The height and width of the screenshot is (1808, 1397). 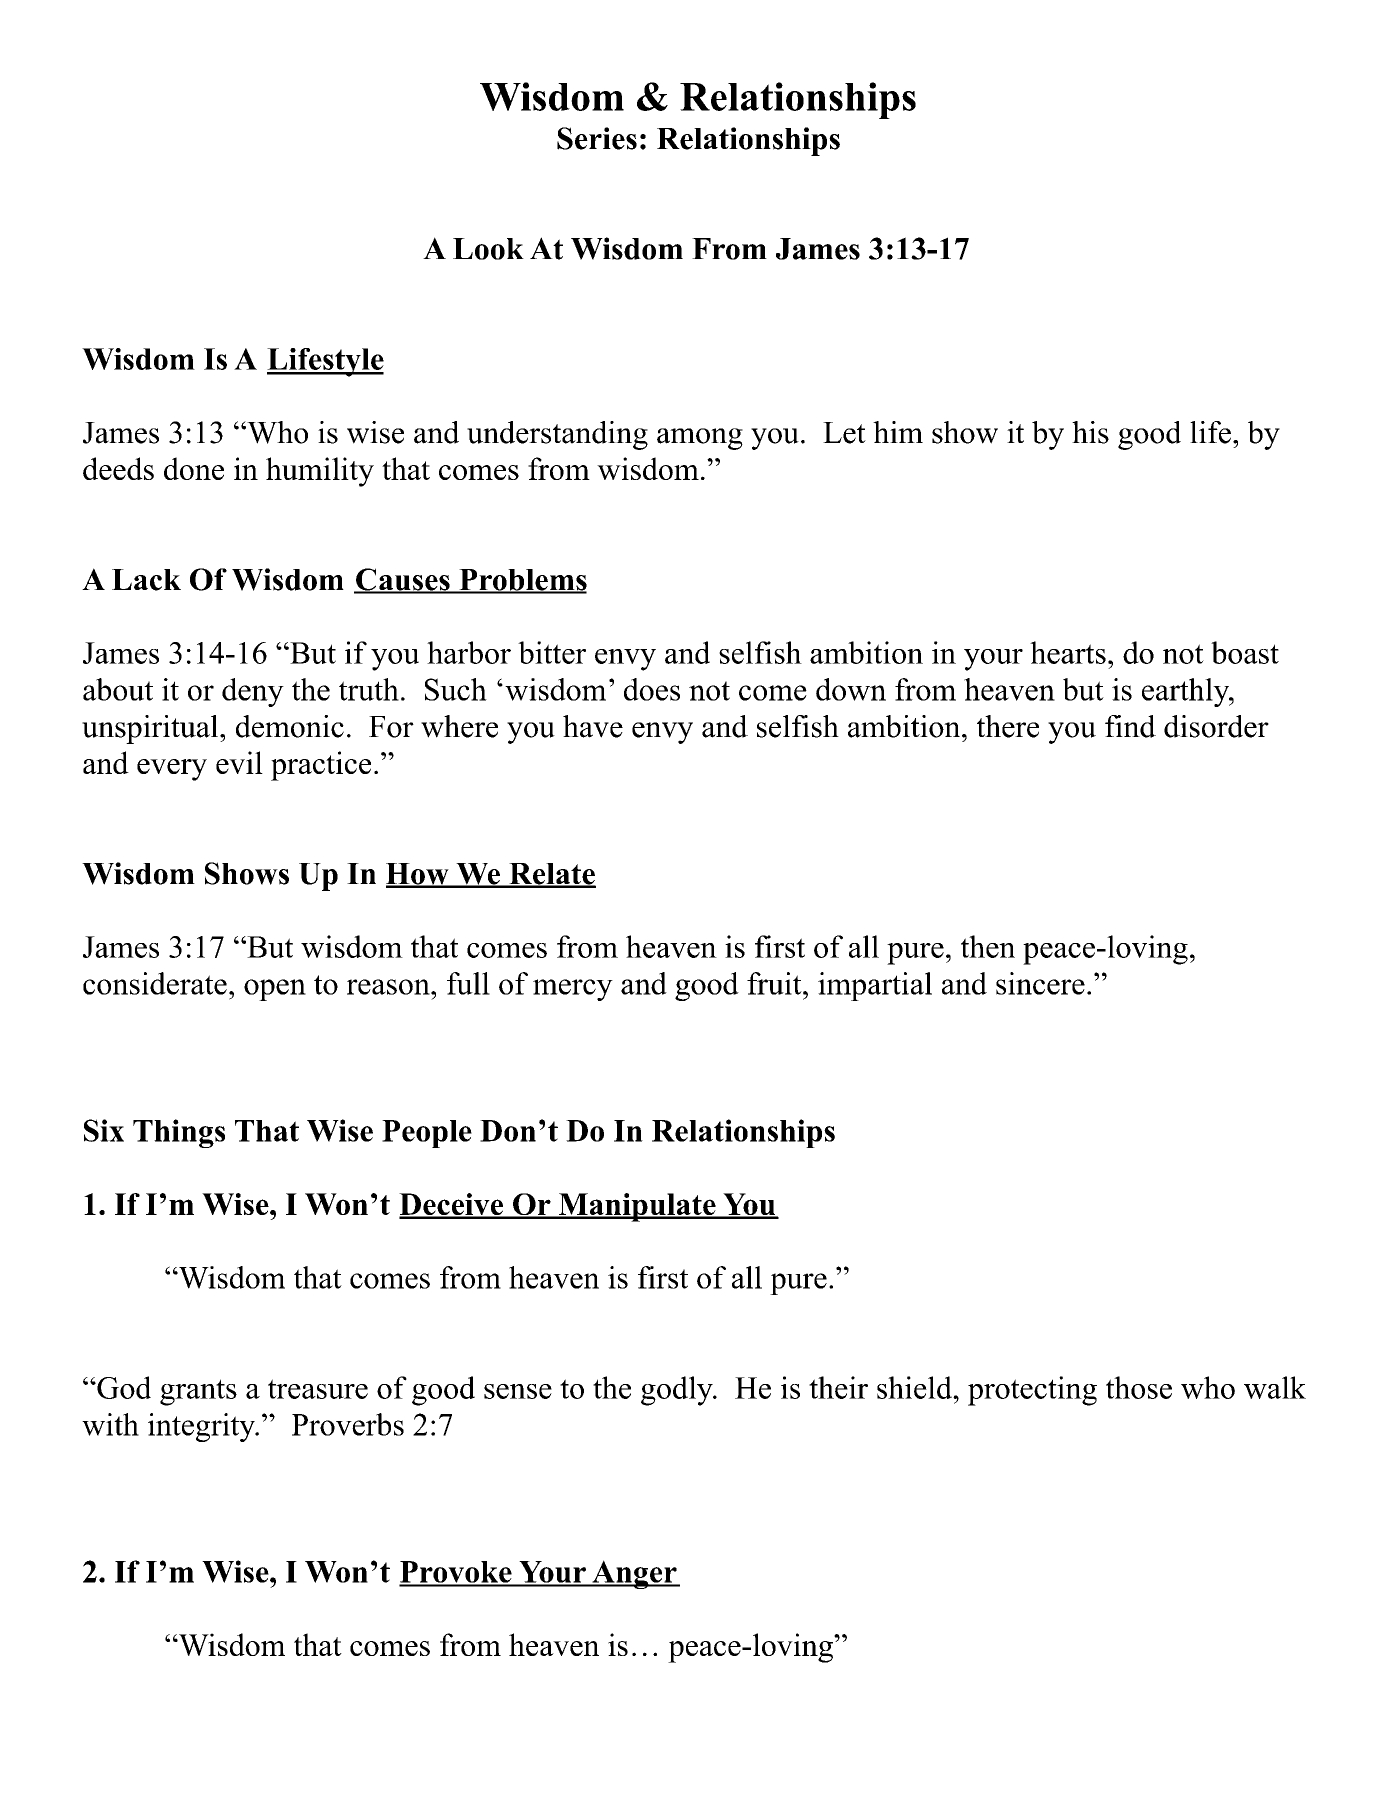 What do you see at coordinates (597, 138) in the screenshot?
I see `Series` at bounding box center [597, 138].
